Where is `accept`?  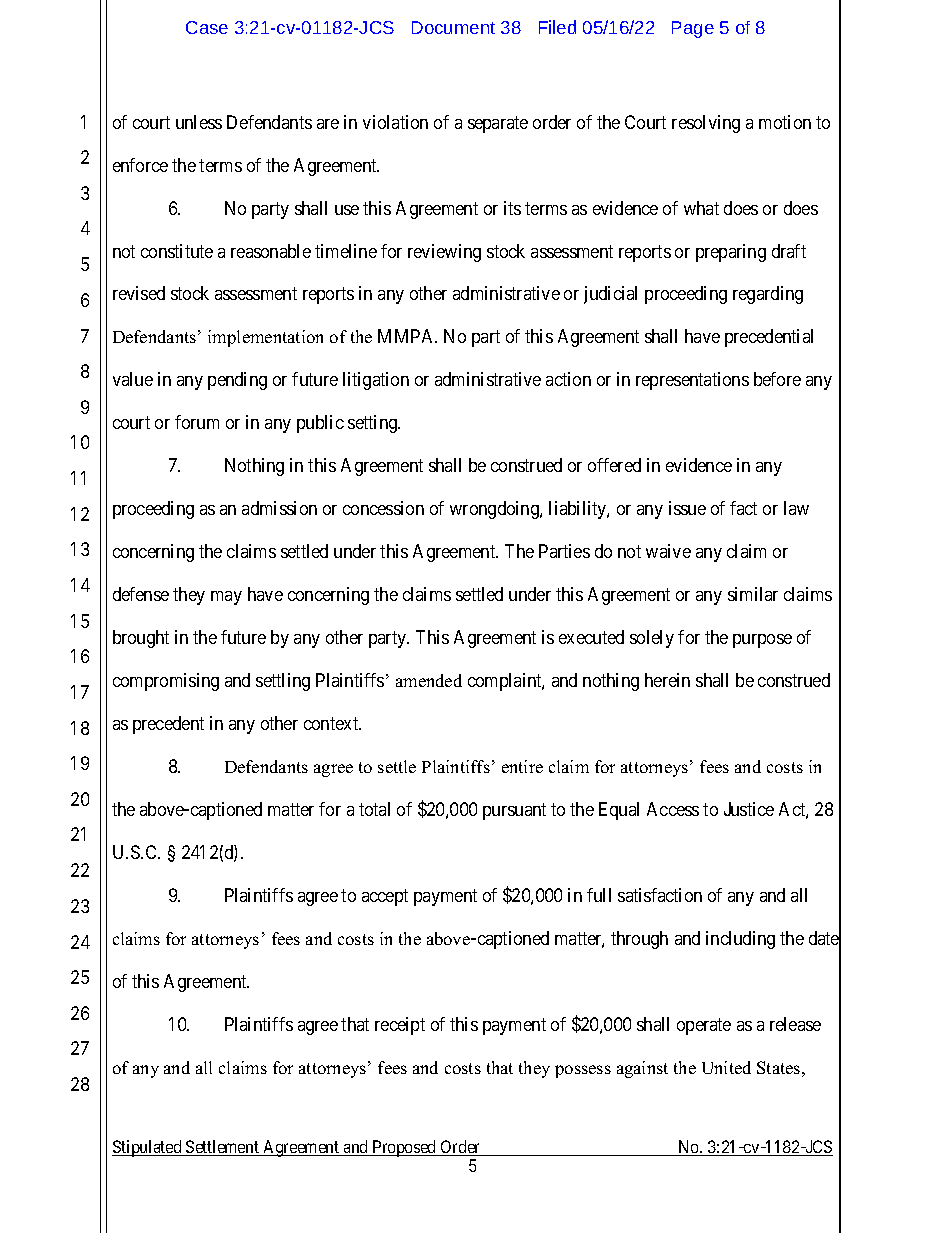
accept is located at coordinates (385, 897).
